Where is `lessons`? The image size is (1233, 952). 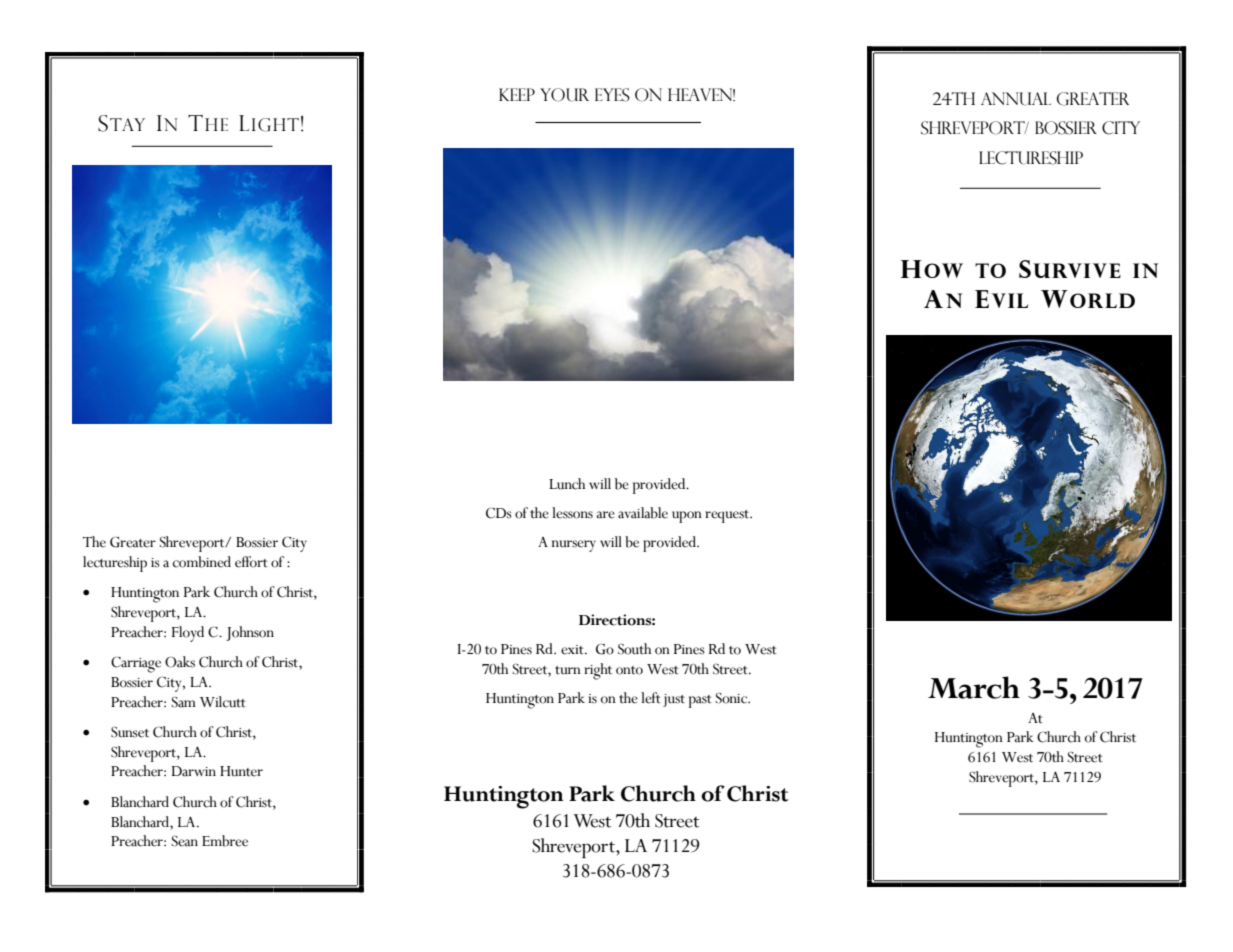 lessons is located at coordinates (572, 513).
